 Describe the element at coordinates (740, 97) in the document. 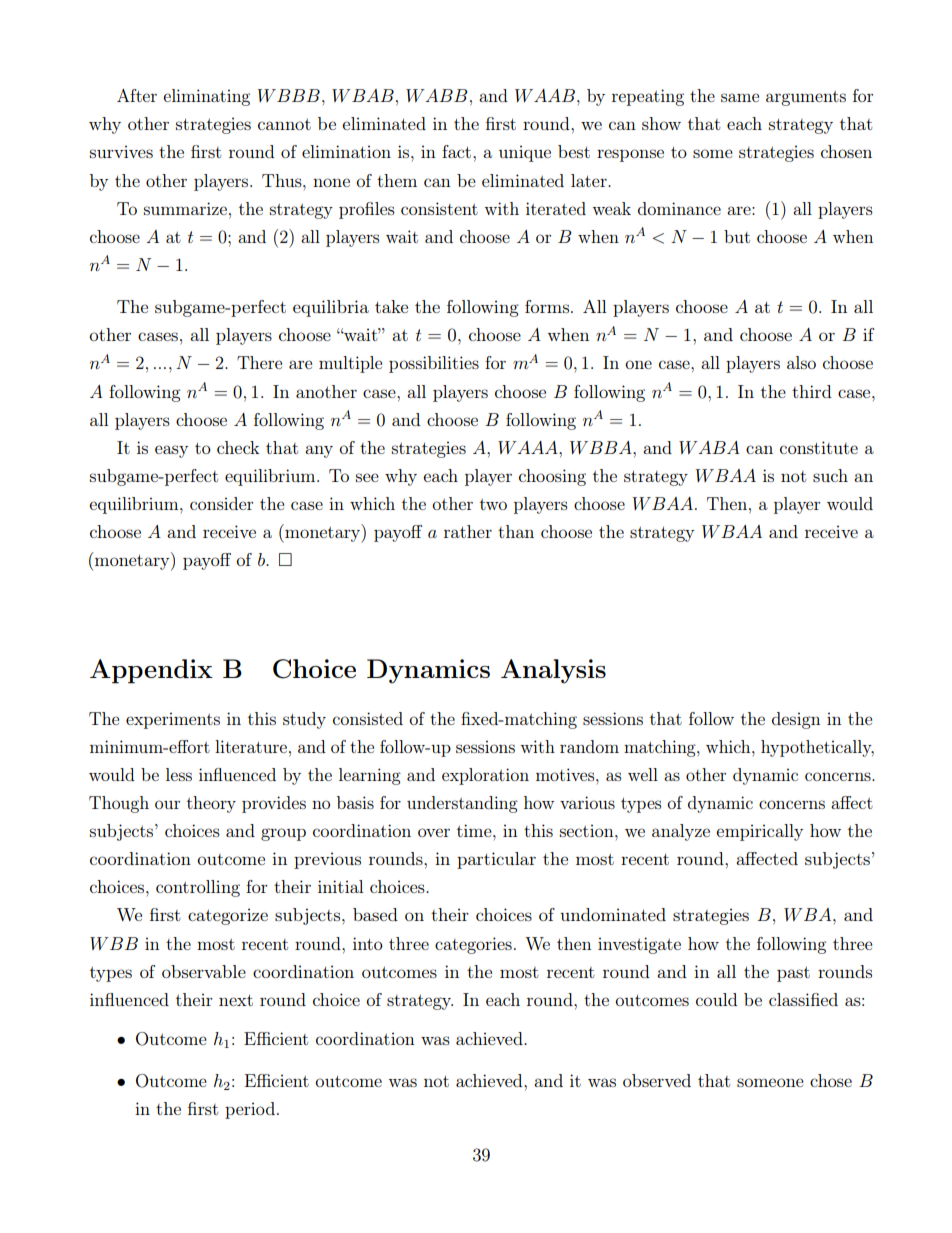

I see `same` at that location.
